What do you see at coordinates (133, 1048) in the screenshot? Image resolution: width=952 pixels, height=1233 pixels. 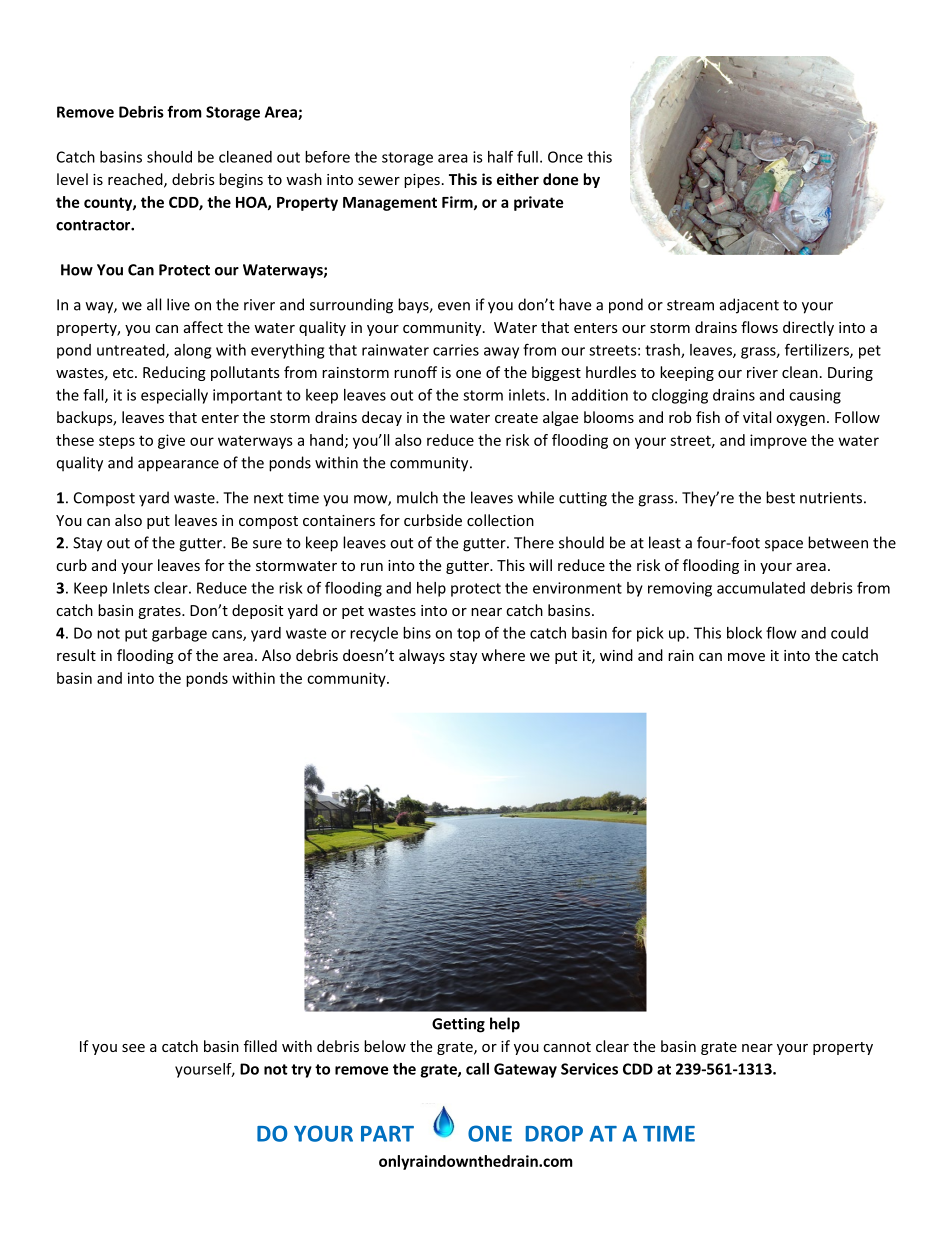 I see `see` at bounding box center [133, 1048].
